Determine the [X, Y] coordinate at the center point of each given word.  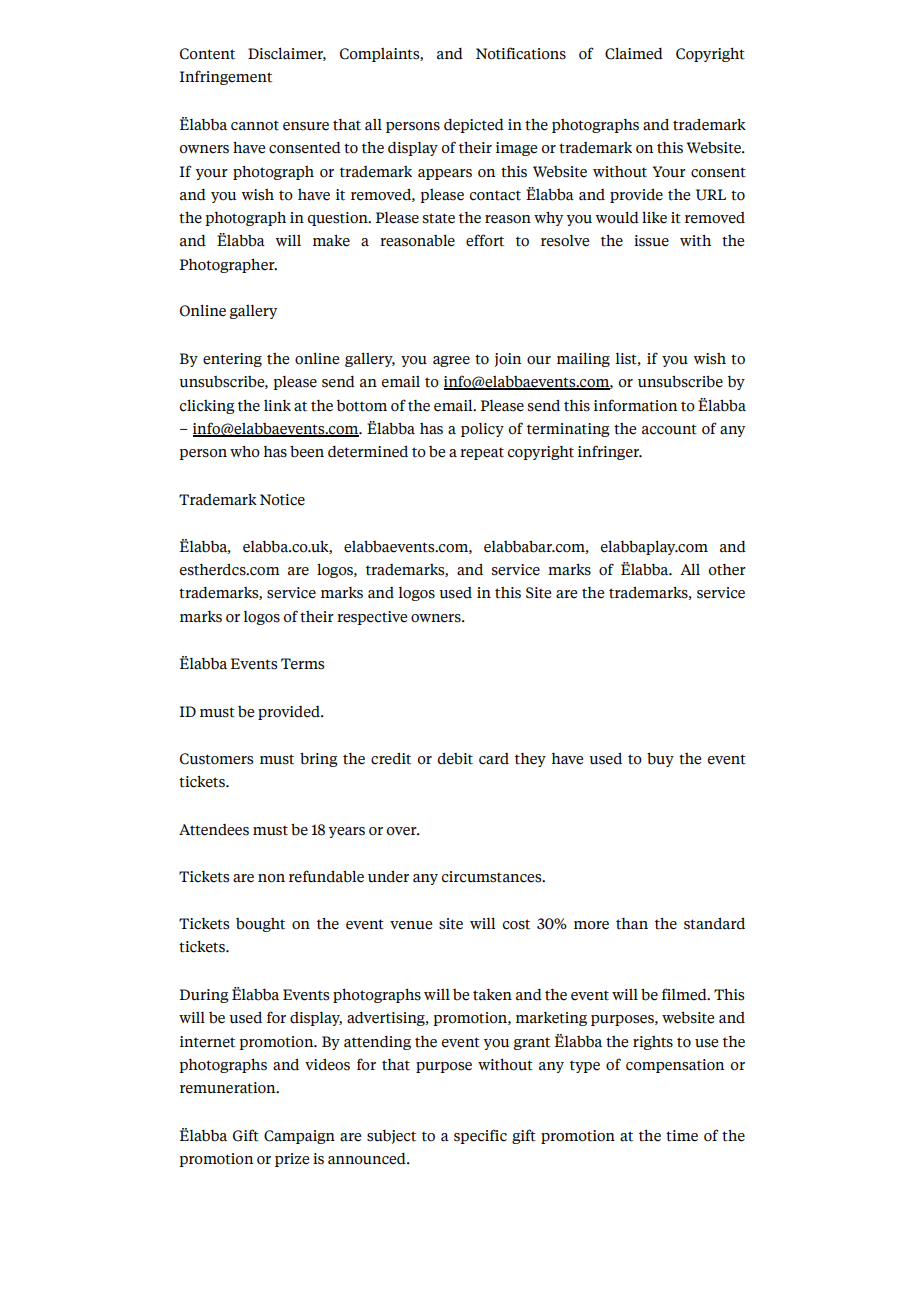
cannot [255, 126]
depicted [474, 126]
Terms [302, 664]
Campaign [299, 1137]
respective [372, 618]
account [669, 429]
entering [232, 360]
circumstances [493, 877]
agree [451, 361]
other [727, 570]
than [632, 924]
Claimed [634, 53]
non [271, 878]
